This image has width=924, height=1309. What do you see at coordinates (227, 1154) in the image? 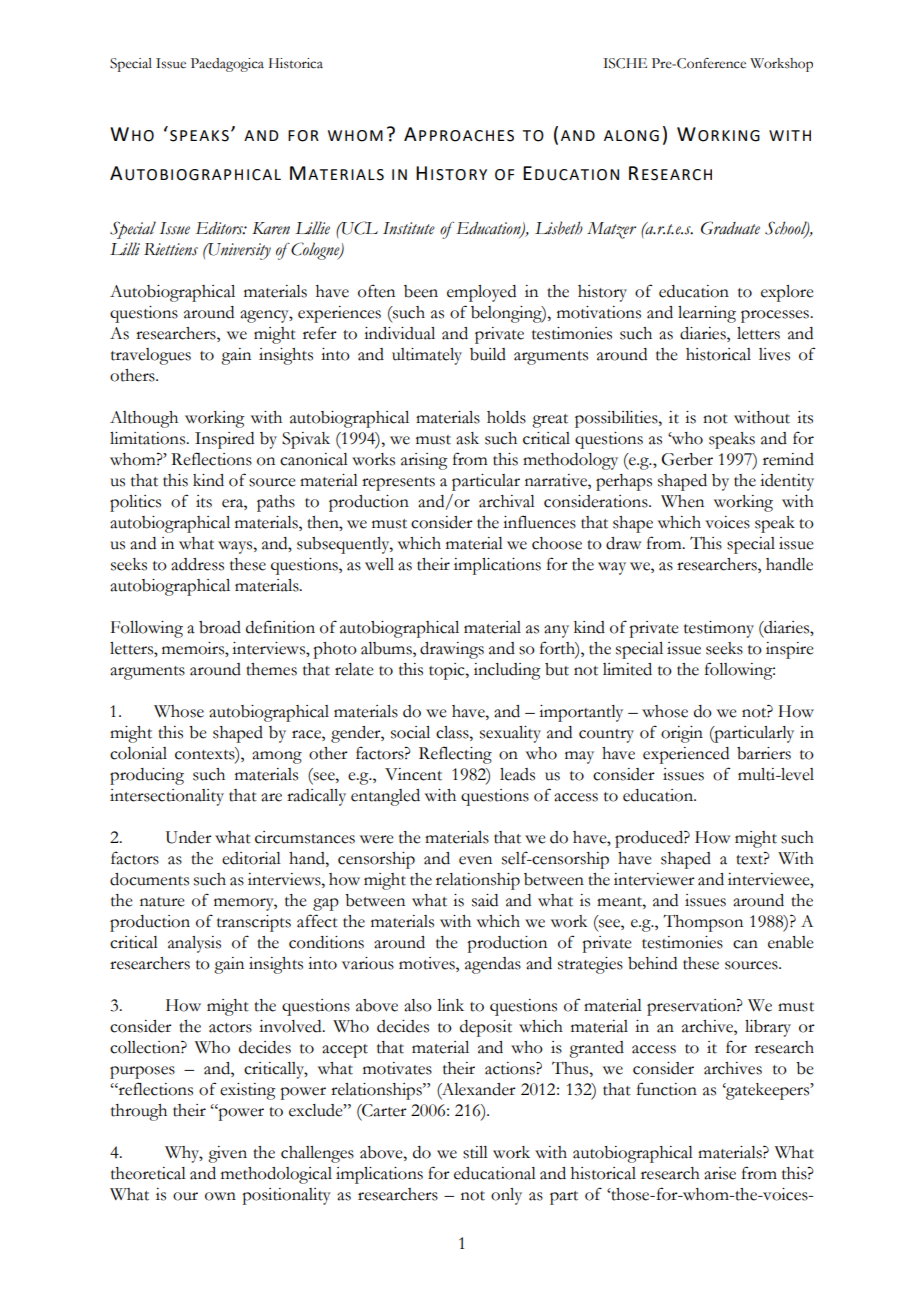
I see `given` at bounding box center [227, 1154].
